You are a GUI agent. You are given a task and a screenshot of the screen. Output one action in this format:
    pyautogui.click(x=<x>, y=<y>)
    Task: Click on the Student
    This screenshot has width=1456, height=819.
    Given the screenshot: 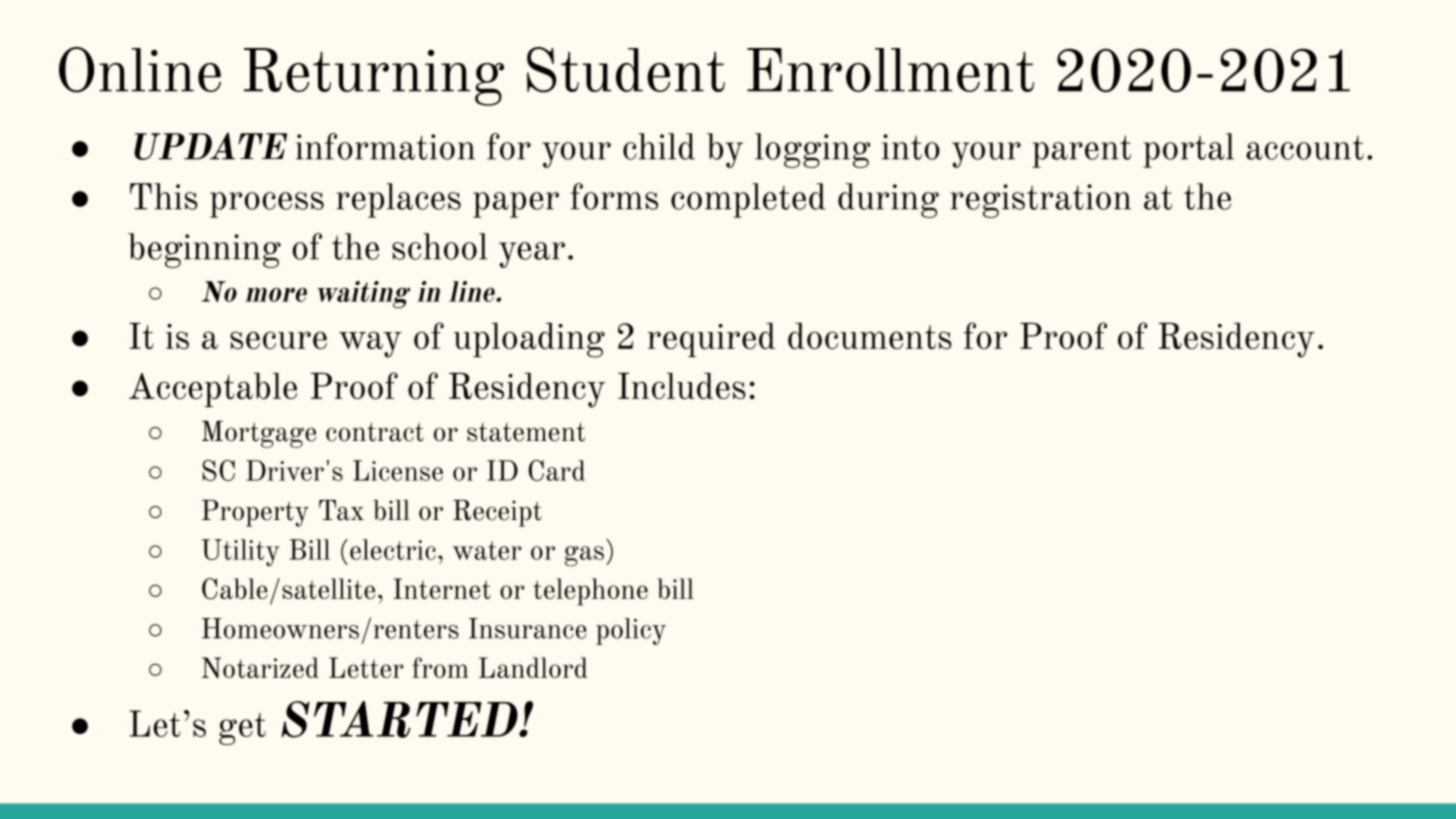 What is the action you would take?
    pyautogui.click(x=626, y=70)
